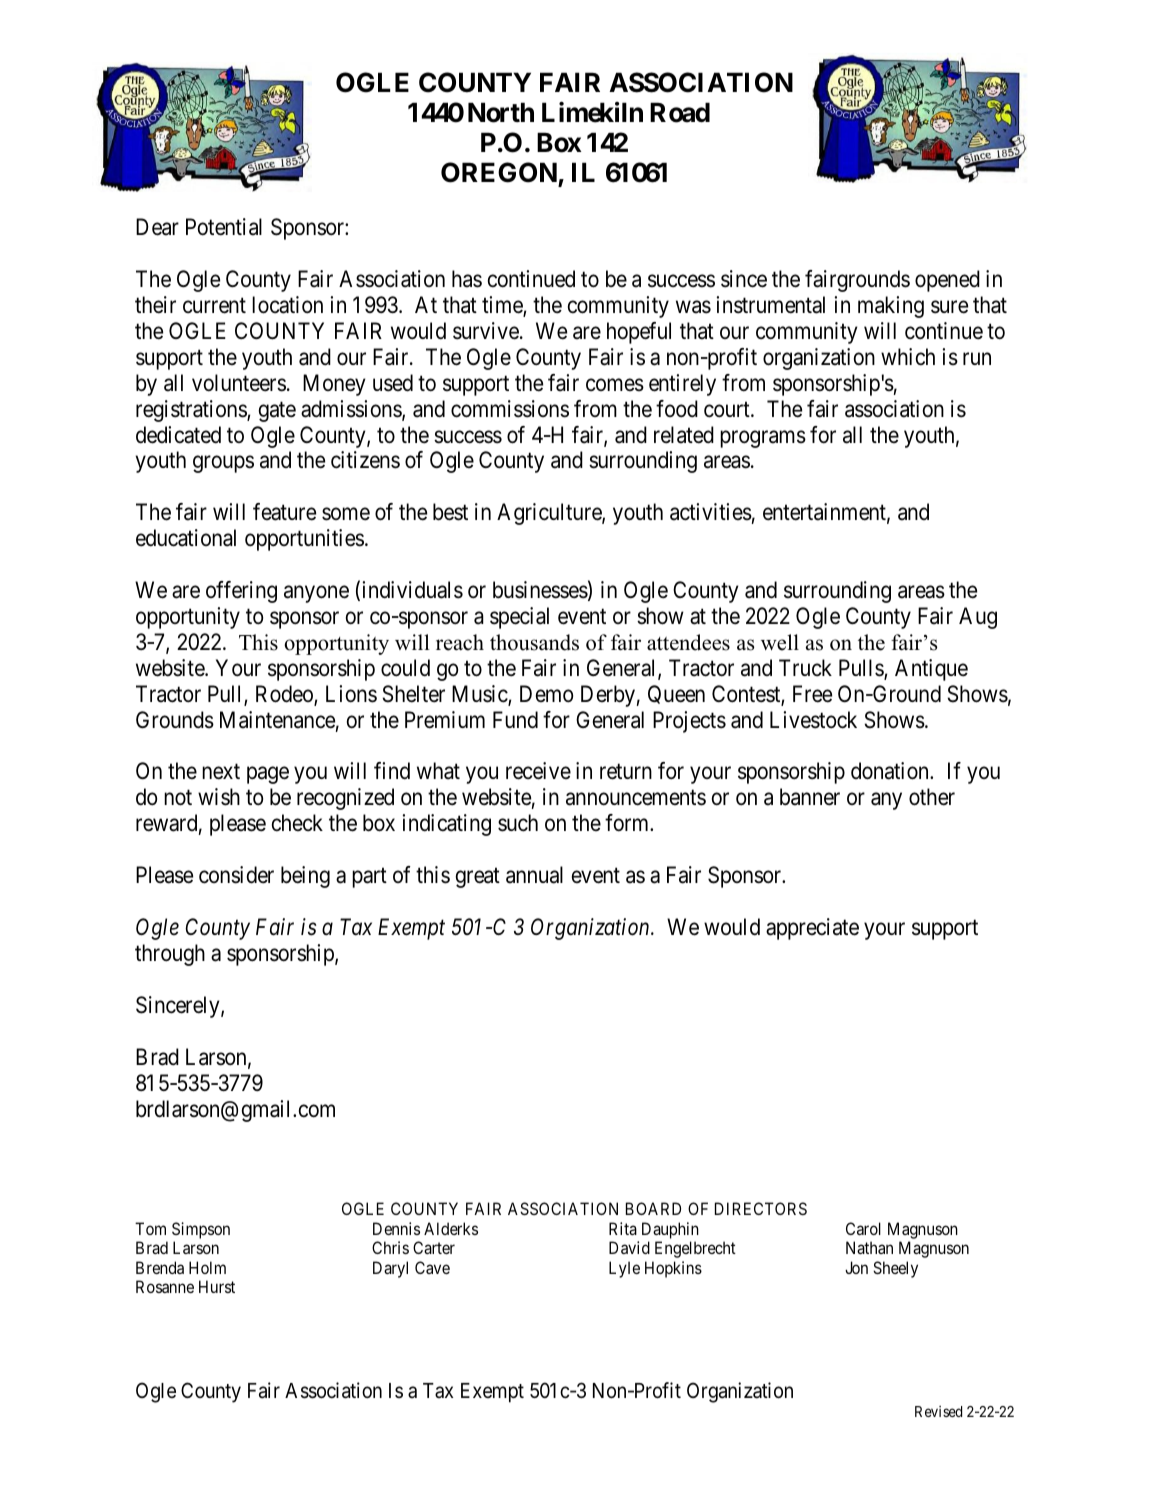 The height and width of the screenshot is (1488, 1149). Describe the element at coordinates (217, 1286) in the screenshot. I see `Hurst` at that location.
